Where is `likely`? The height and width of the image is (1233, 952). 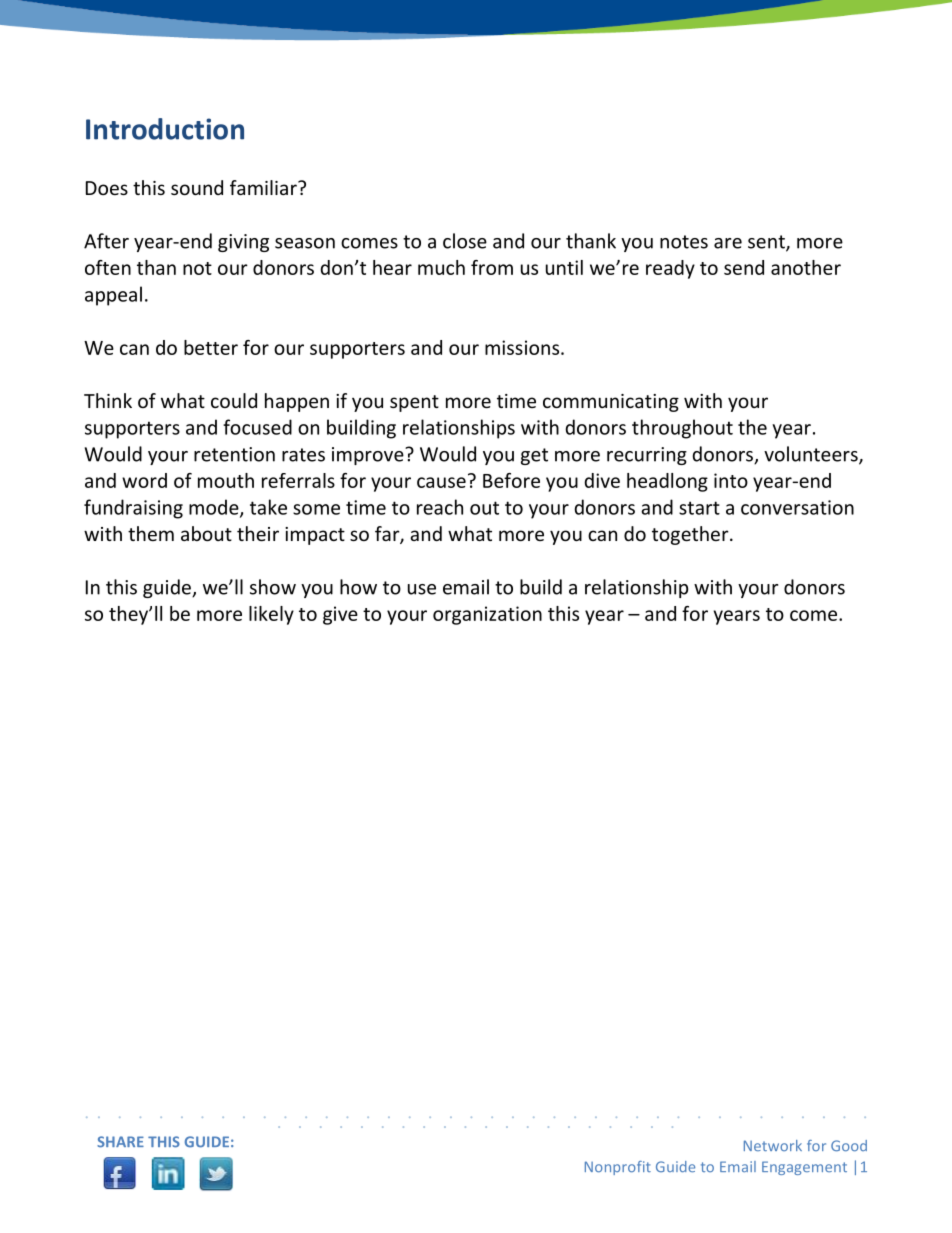
likely is located at coordinates (271, 615).
